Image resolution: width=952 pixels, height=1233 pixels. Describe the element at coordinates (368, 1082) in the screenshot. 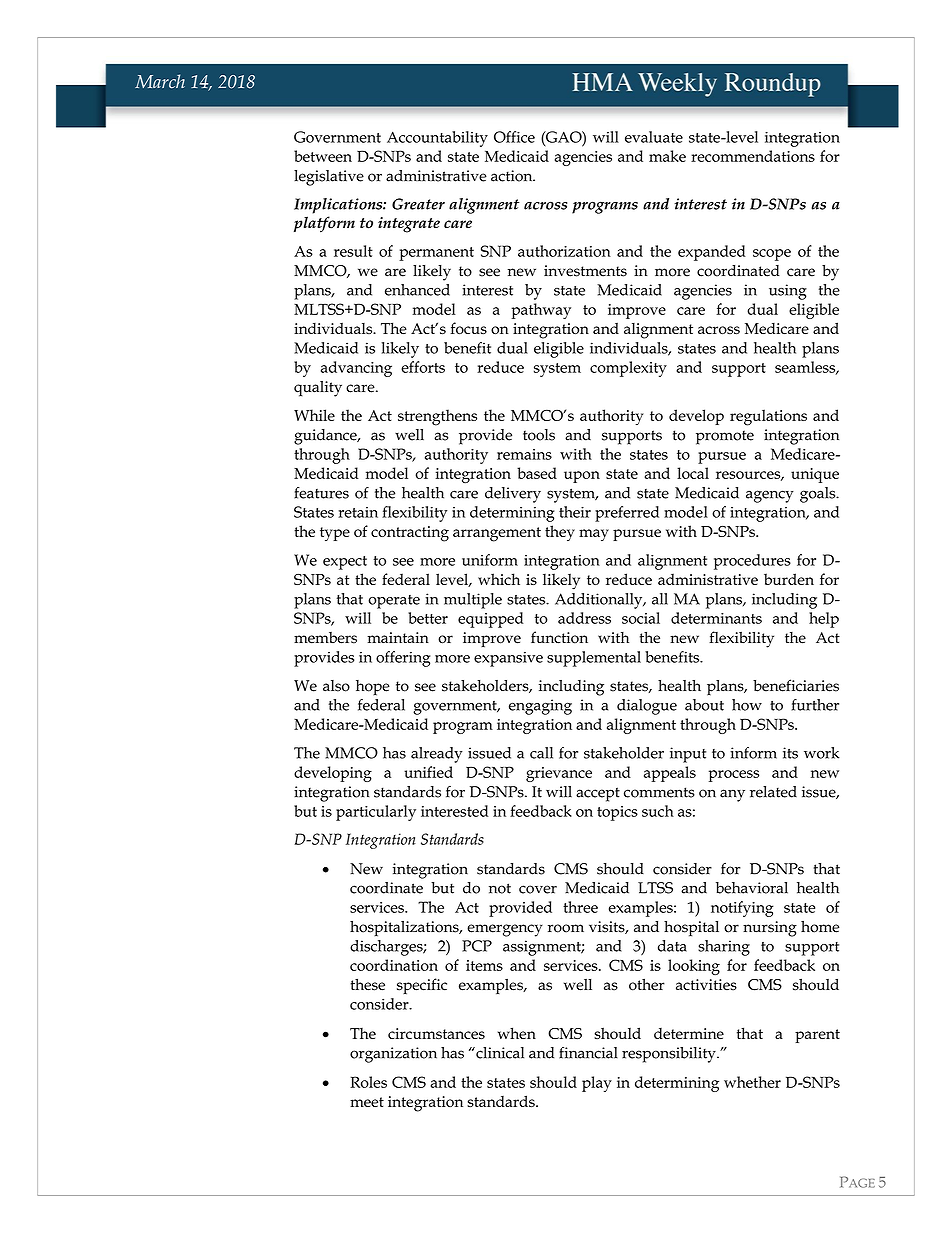

I see `Roles` at that location.
